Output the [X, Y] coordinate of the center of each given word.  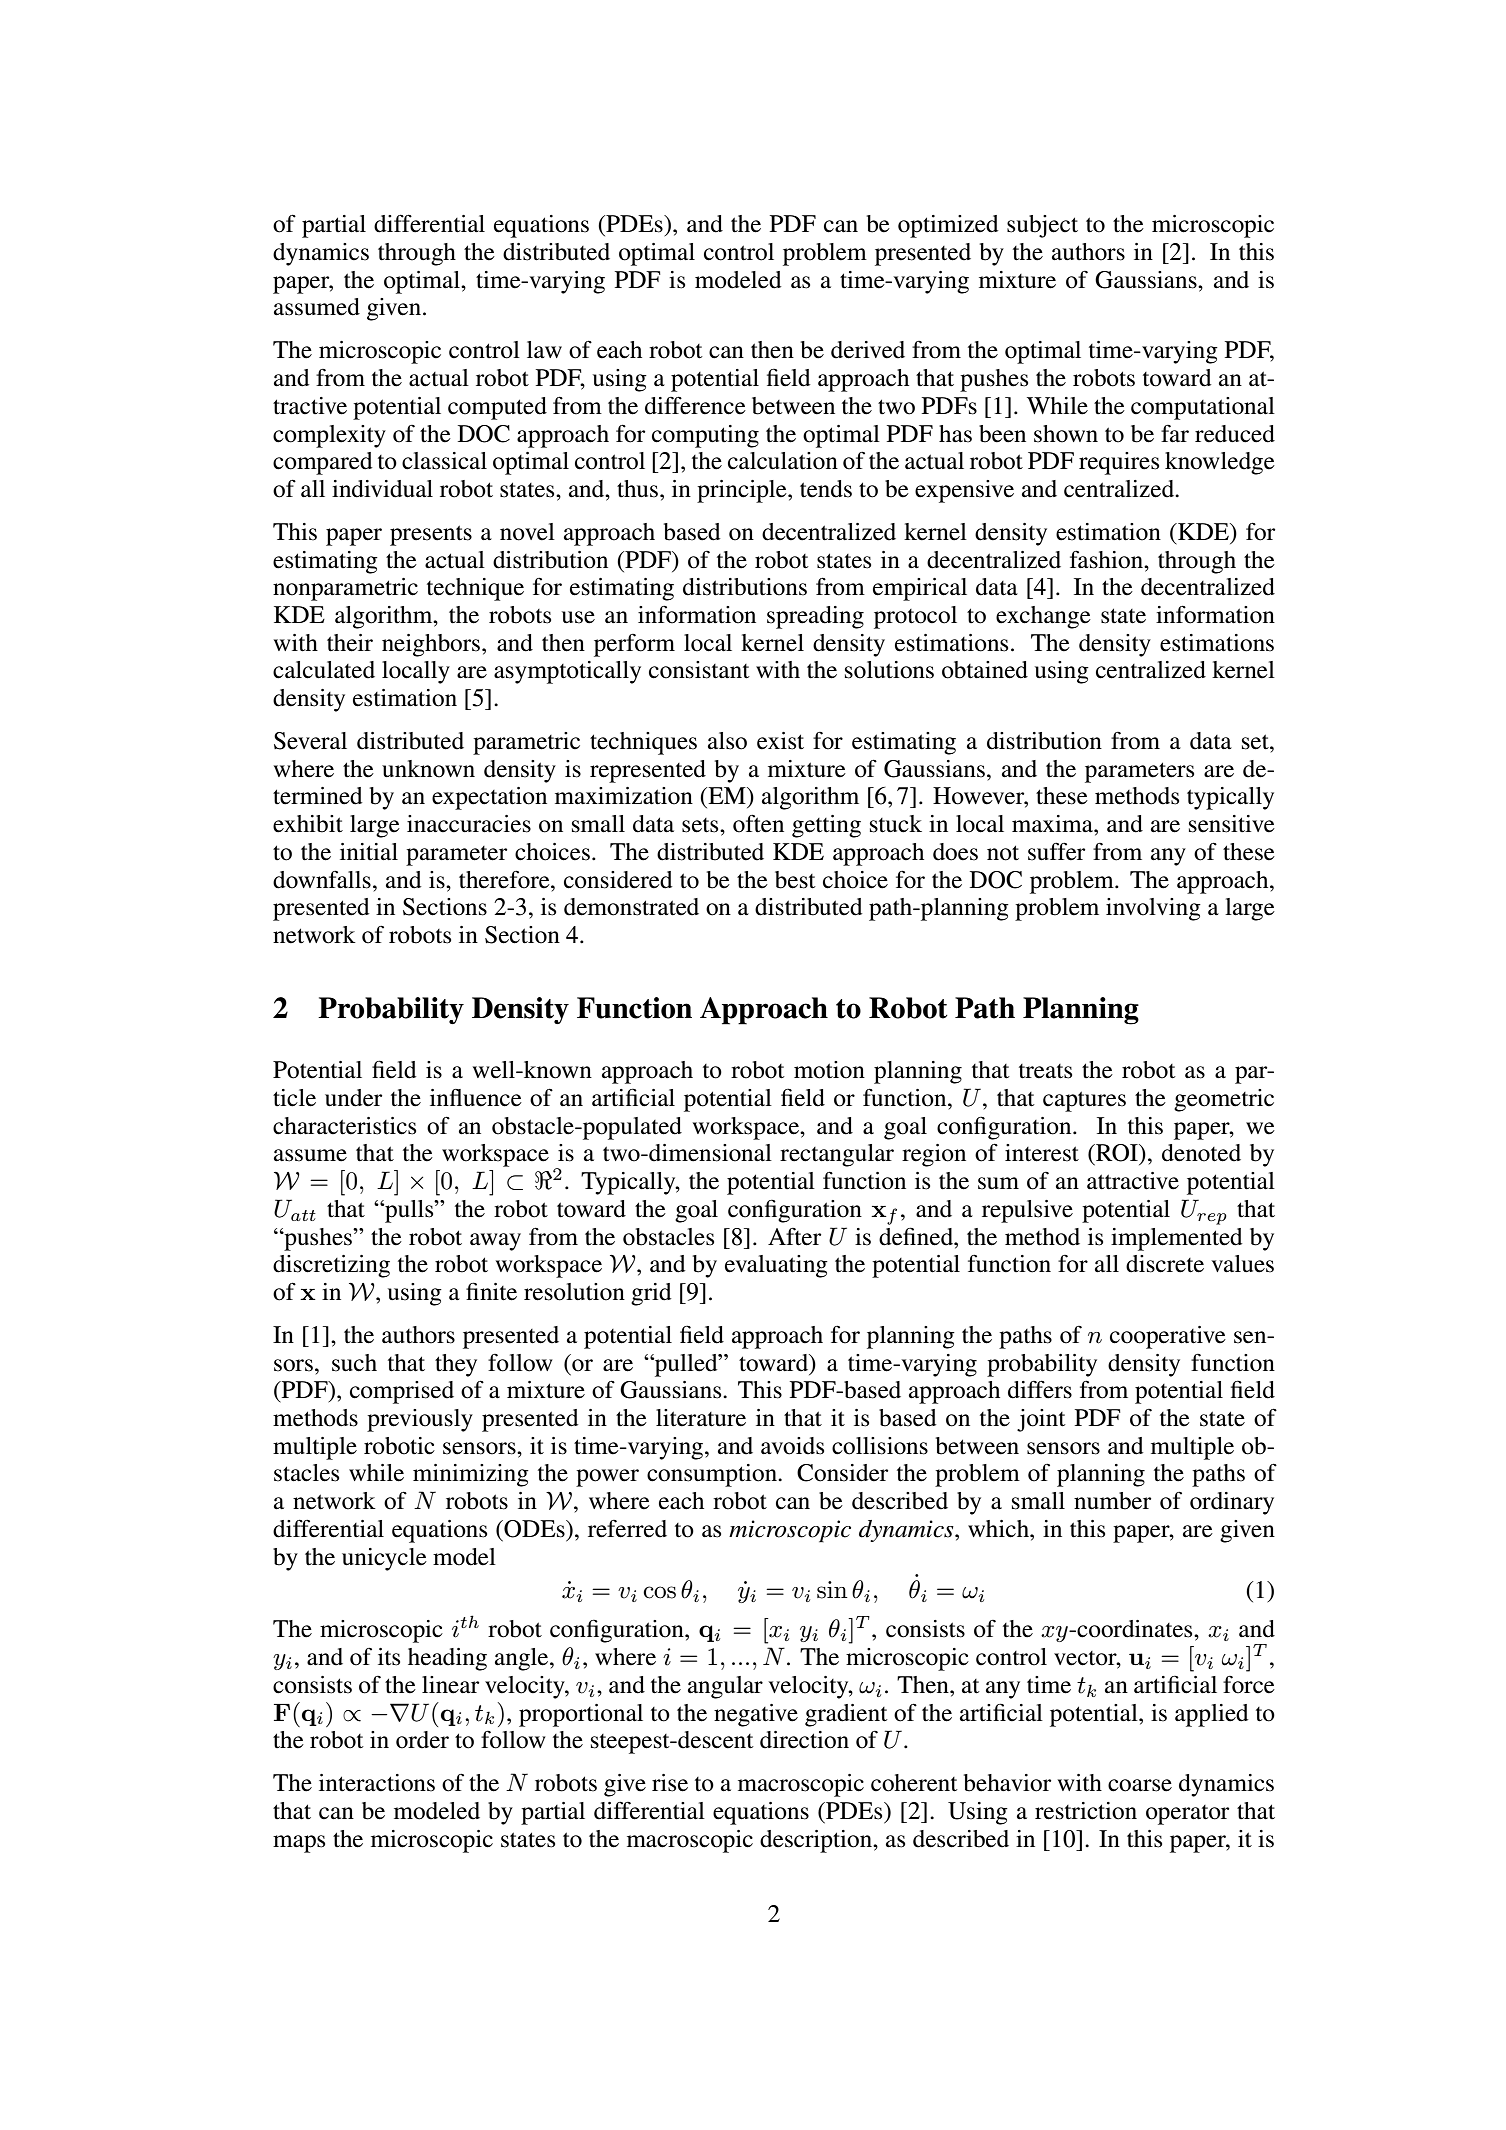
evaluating [776, 1266]
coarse [1140, 1785]
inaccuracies [469, 824]
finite [491, 1291]
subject [1042, 226]
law [544, 349]
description [817, 1841]
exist [780, 741]
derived [868, 350]
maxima [1053, 824]
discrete [1165, 1264]
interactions [377, 1783]
